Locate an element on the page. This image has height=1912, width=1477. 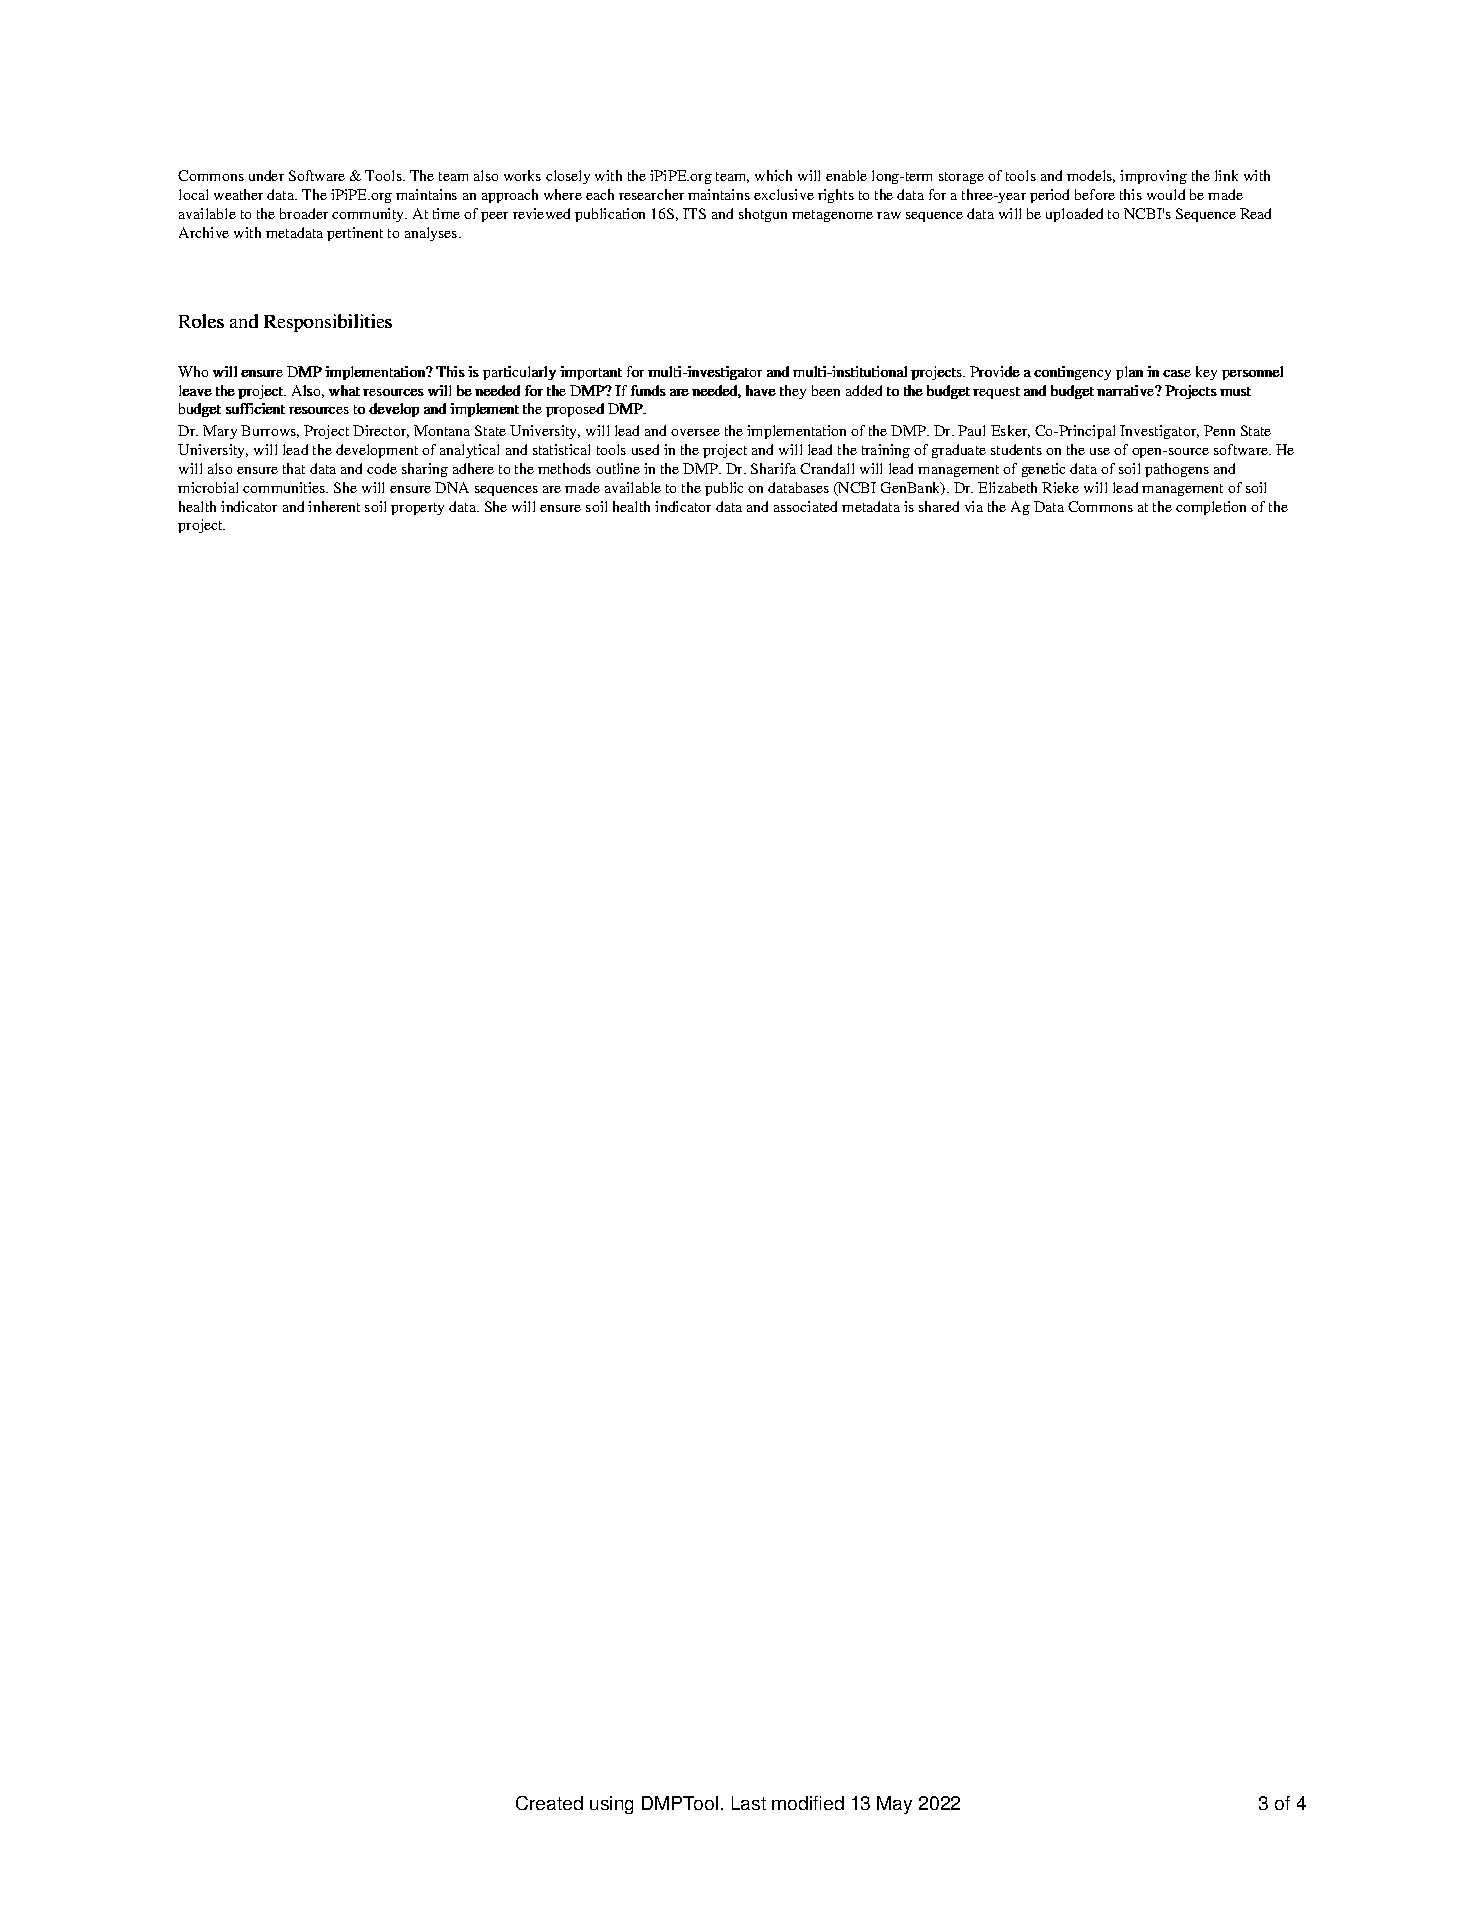
Last is located at coordinates (749, 1803).
